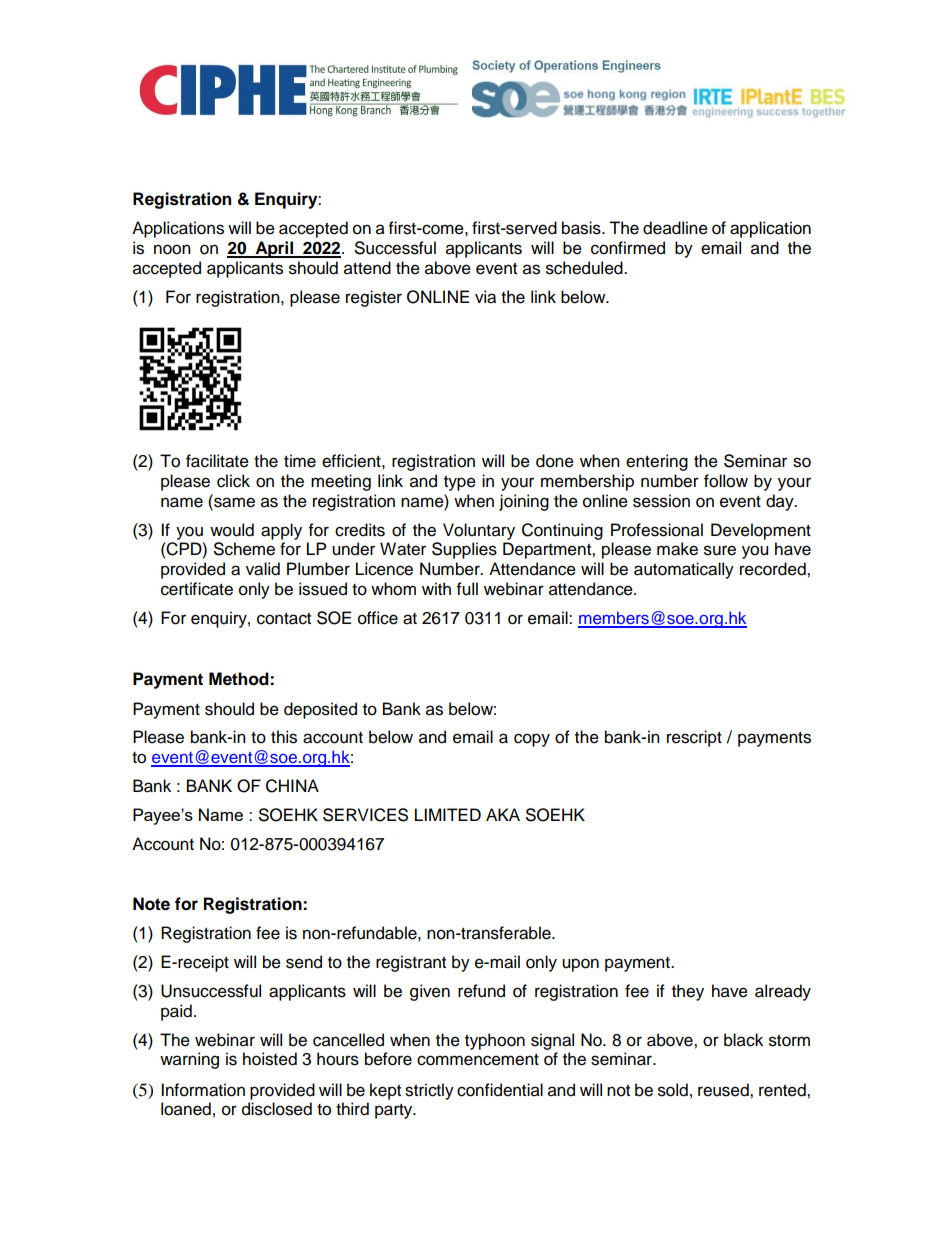 This document has width=952, height=1233. Describe the element at coordinates (532, 740) in the document. I see `copy` at that location.
